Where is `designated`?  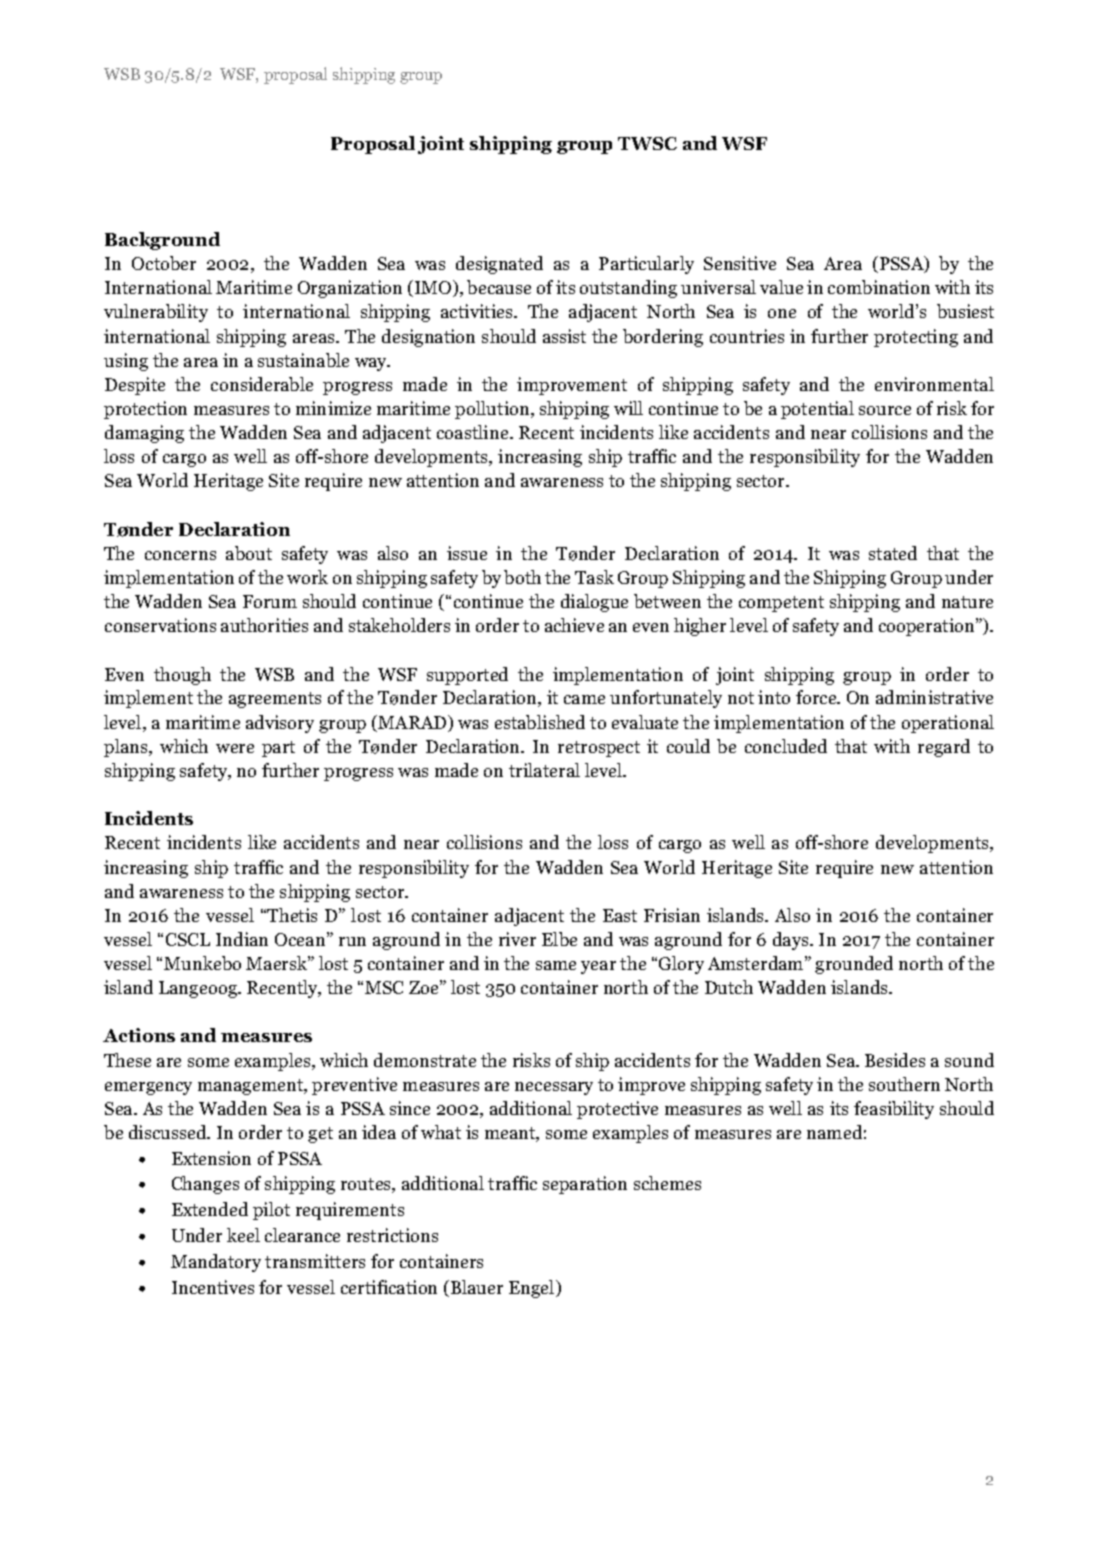
designated is located at coordinates (499, 265).
